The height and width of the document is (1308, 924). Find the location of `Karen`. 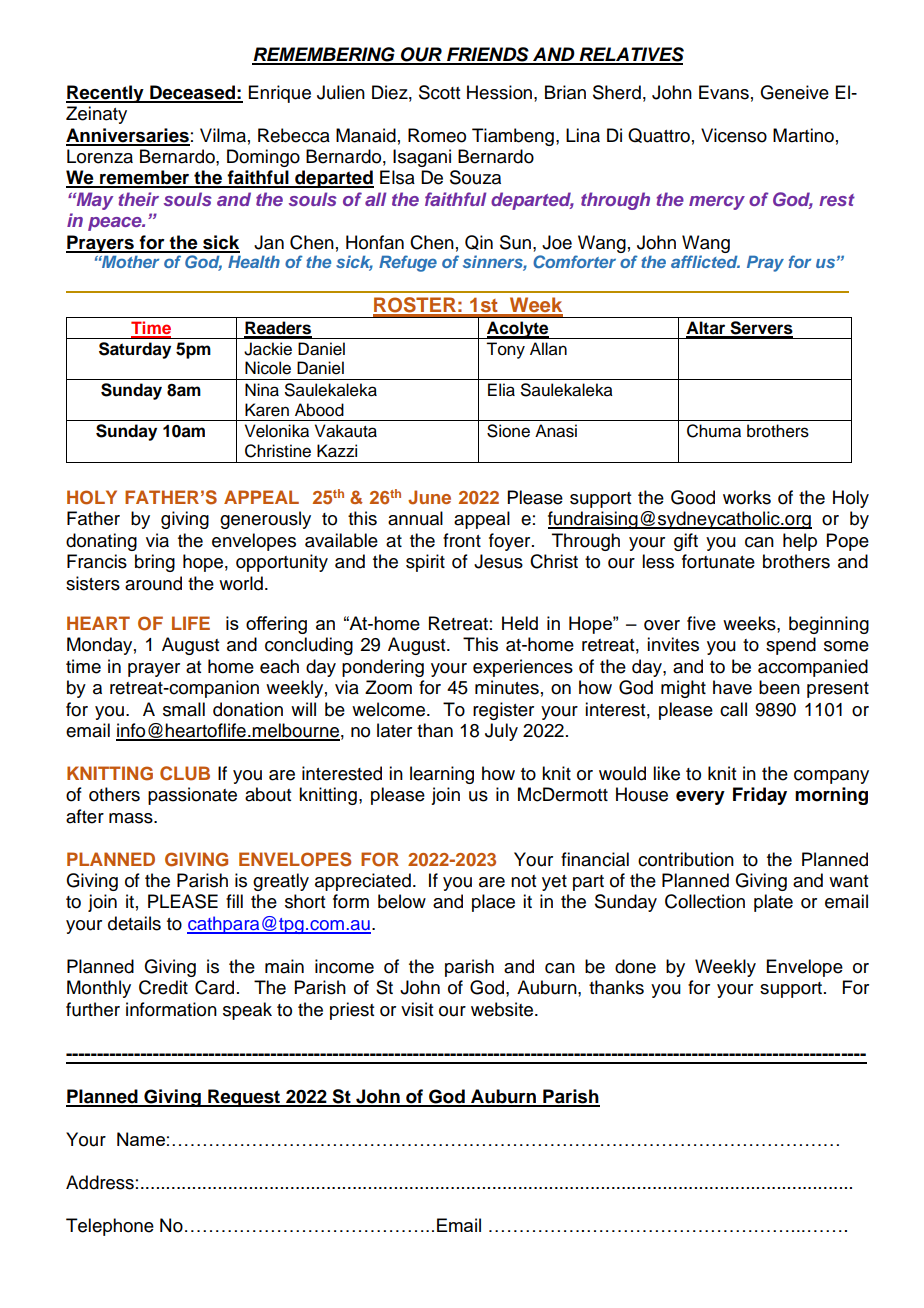

Karen is located at coordinates (267, 410).
